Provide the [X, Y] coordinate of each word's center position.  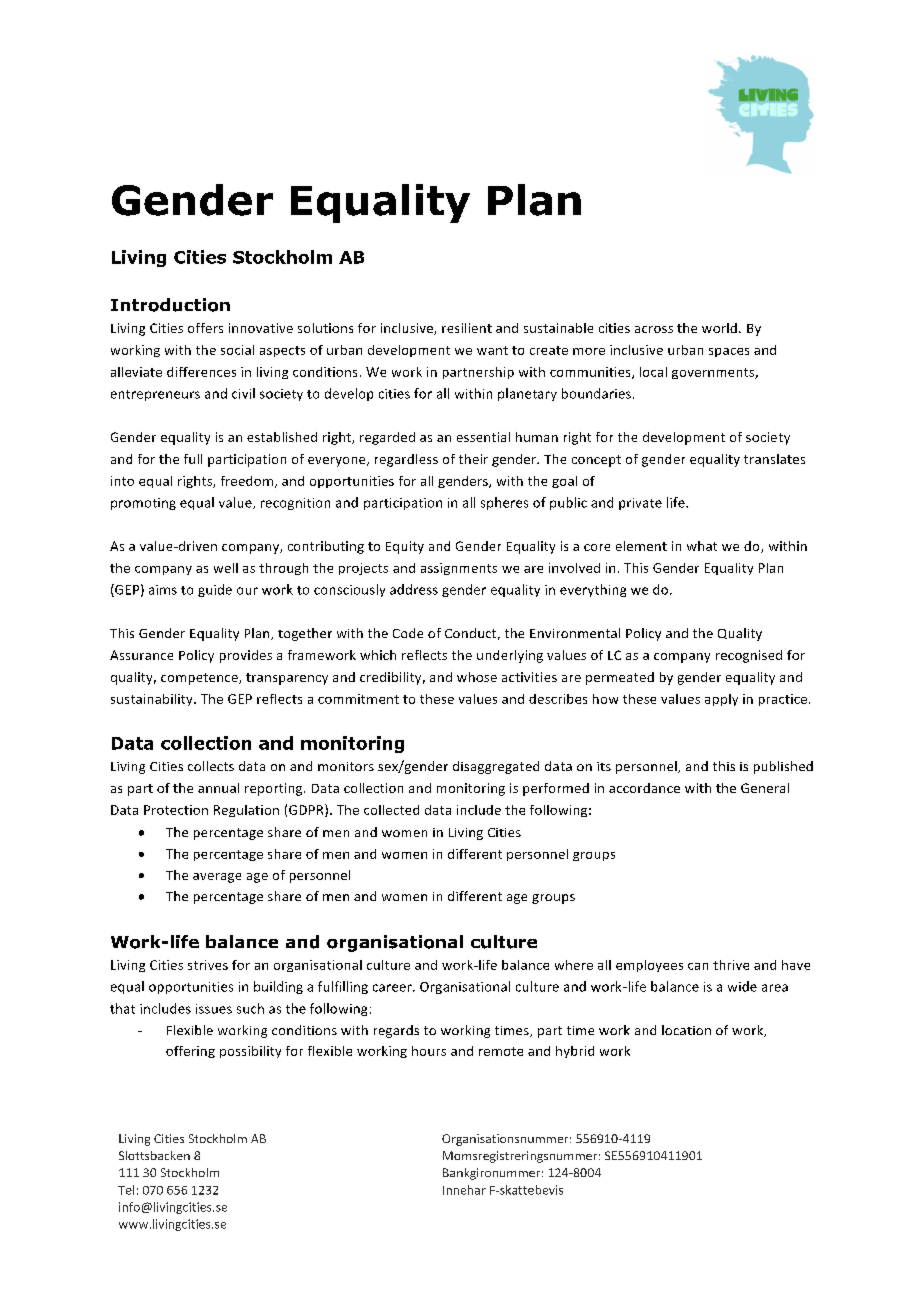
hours [429, 1051]
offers [205, 328]
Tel [126, 1190]
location [686, 1030]
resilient [467, 328]
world [719, 328]
